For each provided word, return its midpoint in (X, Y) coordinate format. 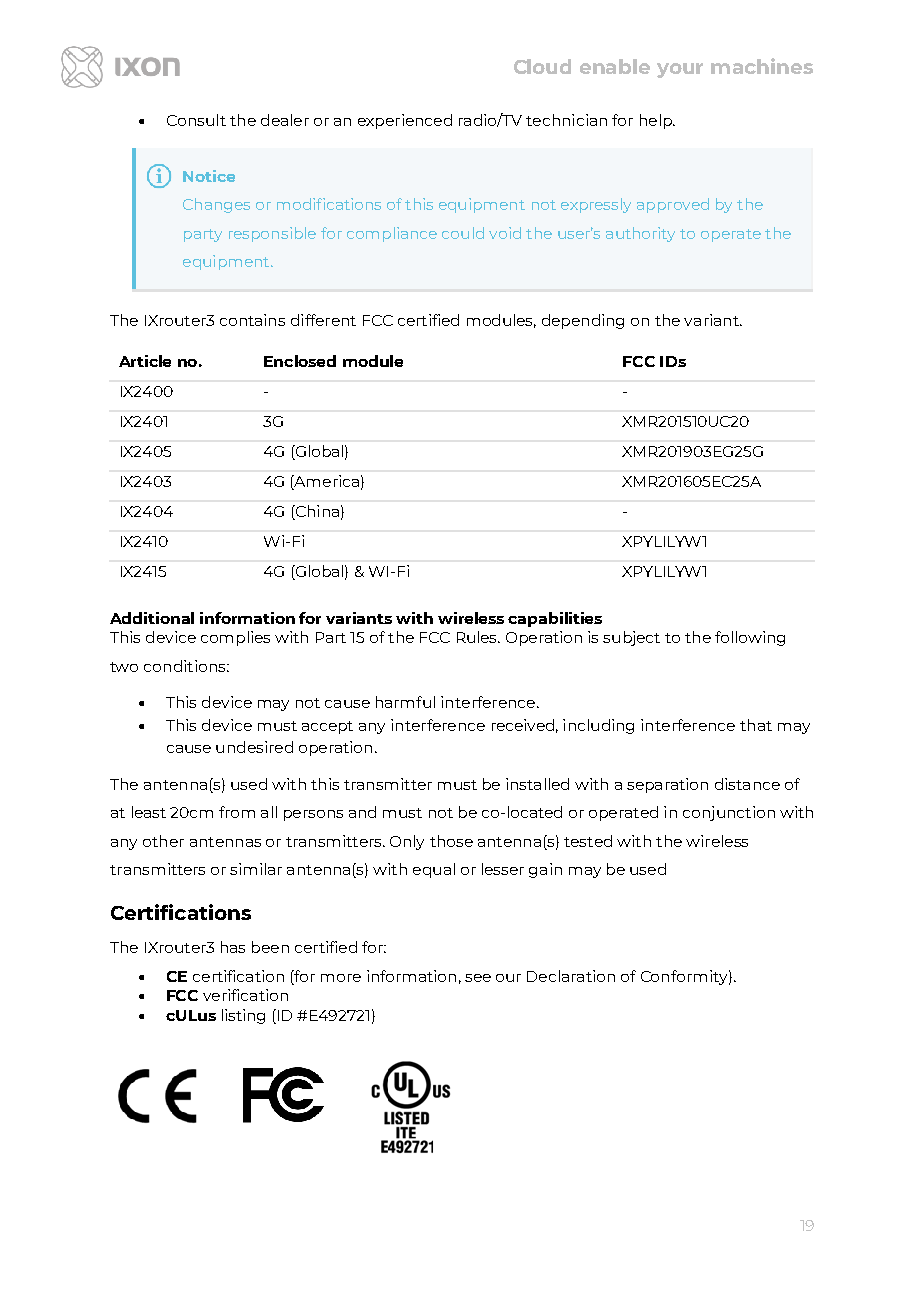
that (756, 725)
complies (235, 638)
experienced (405, 121)
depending (583, 321)
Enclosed (300, 361)
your (680, 70)
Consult (196, 120)
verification (245, 995)
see (478, 978)
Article (145, 361)
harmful (405, 702)
